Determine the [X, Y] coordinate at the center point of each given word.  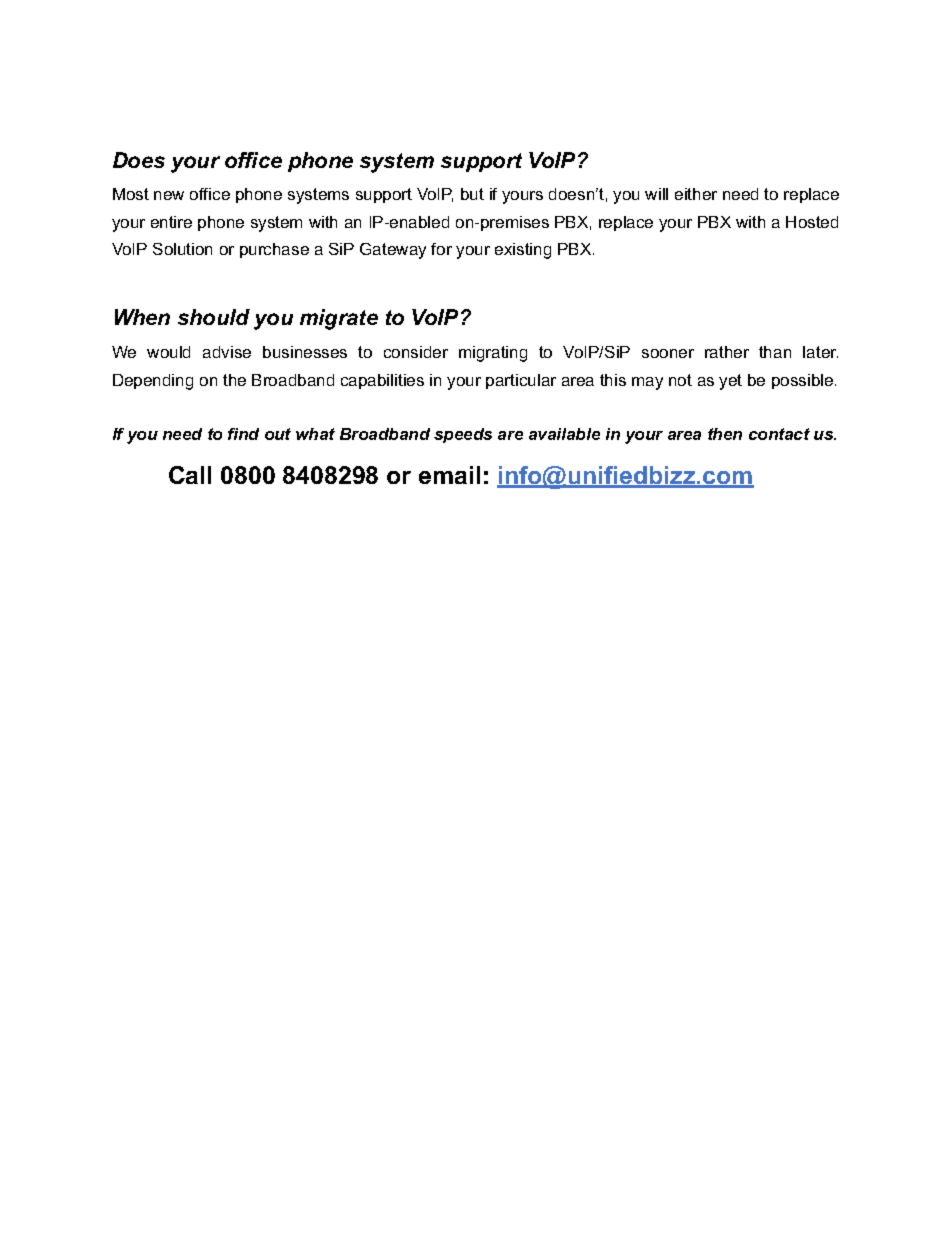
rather [727, 352]
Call [190, 475]
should [214, 317]
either [696, 194]
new [169, 195]
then [725, 434]
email [449, 475]
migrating [493, 354]
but [472, 194]
